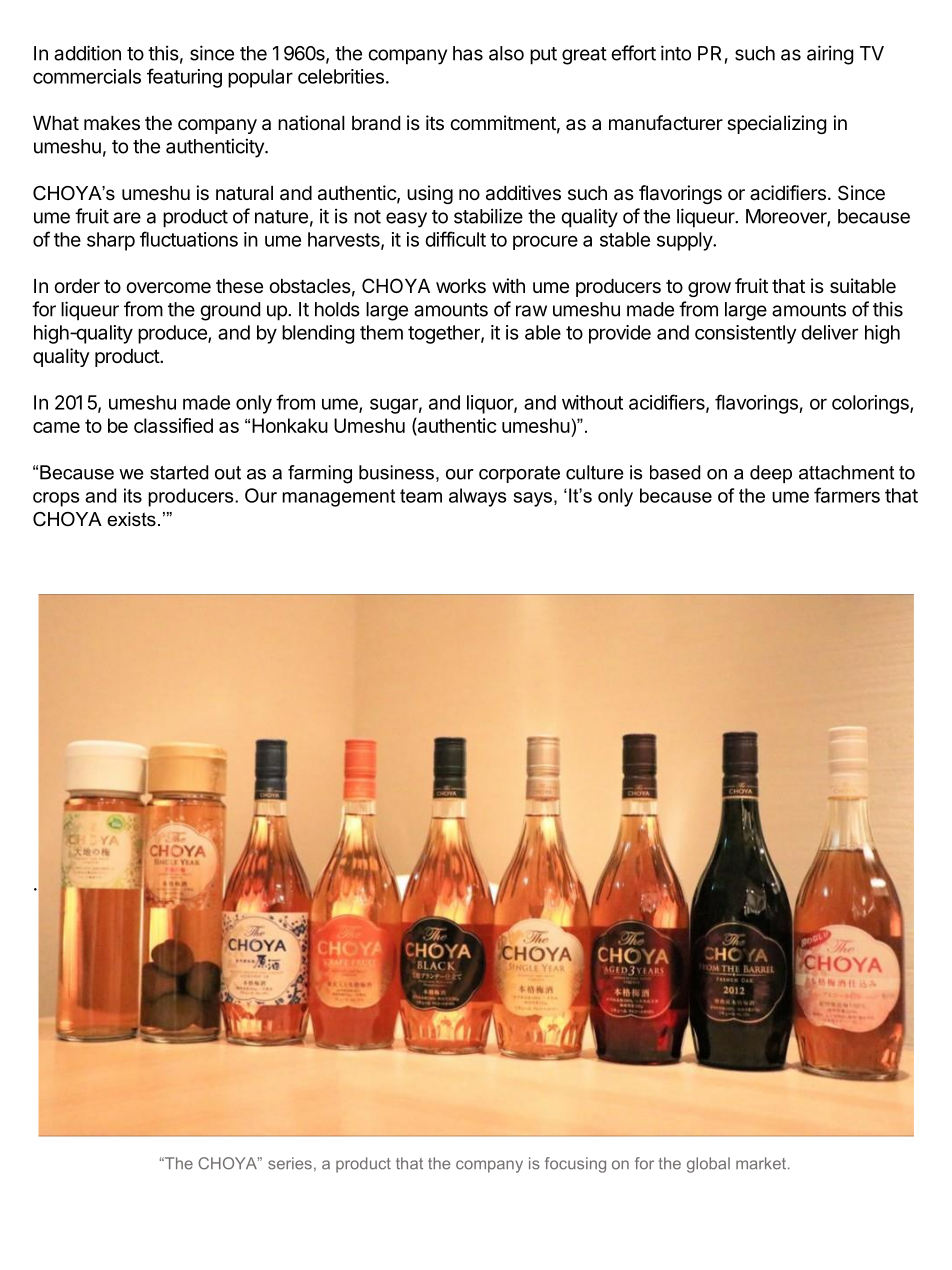 This document has height=1270, width=952. I want to click on market, so click(762, 1163).
